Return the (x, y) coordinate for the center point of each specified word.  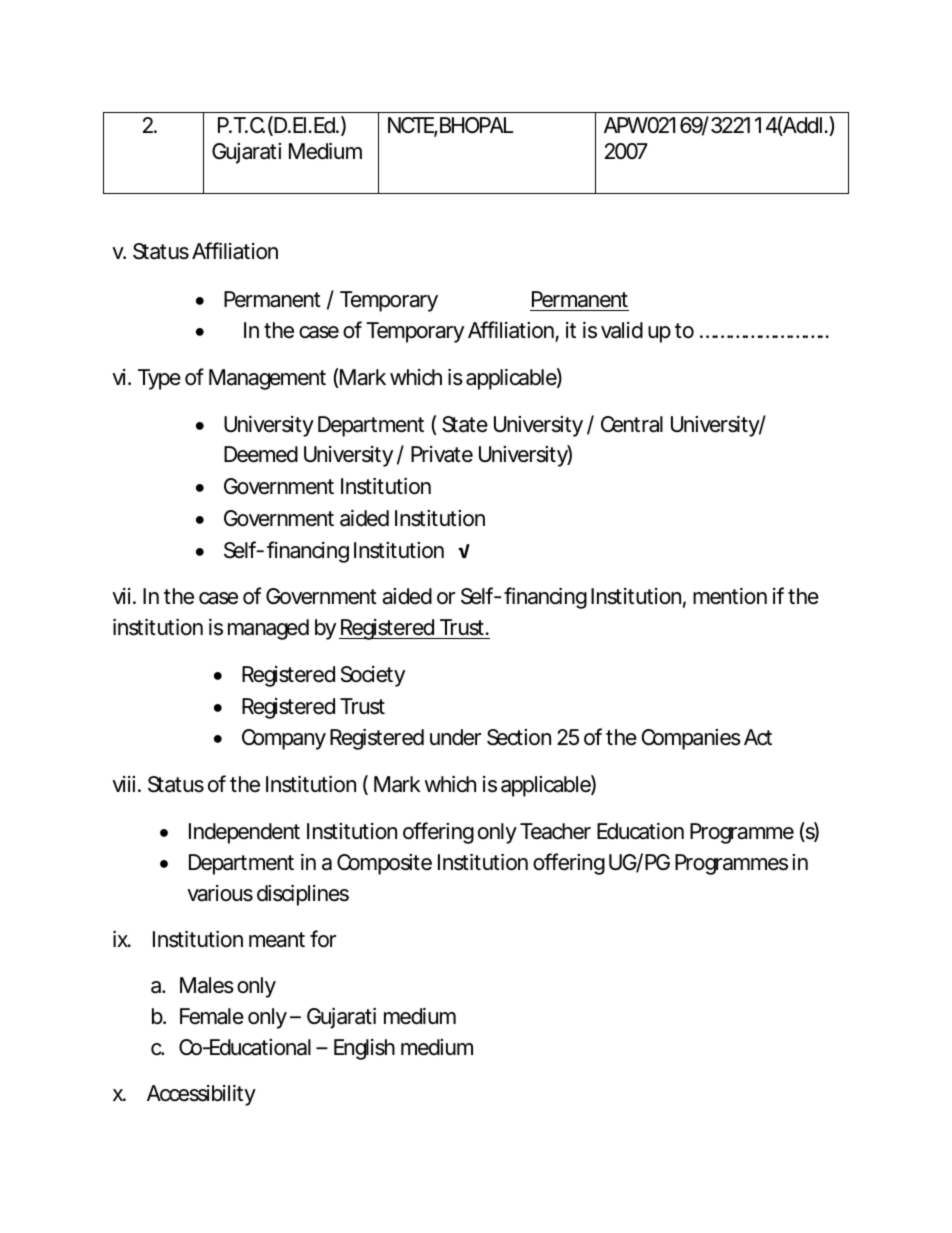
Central (632, 424)
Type (159, 379)
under (455, 737)
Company (284, 739)
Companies (691, 739)
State (465, 424)
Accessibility (201, 1095)
